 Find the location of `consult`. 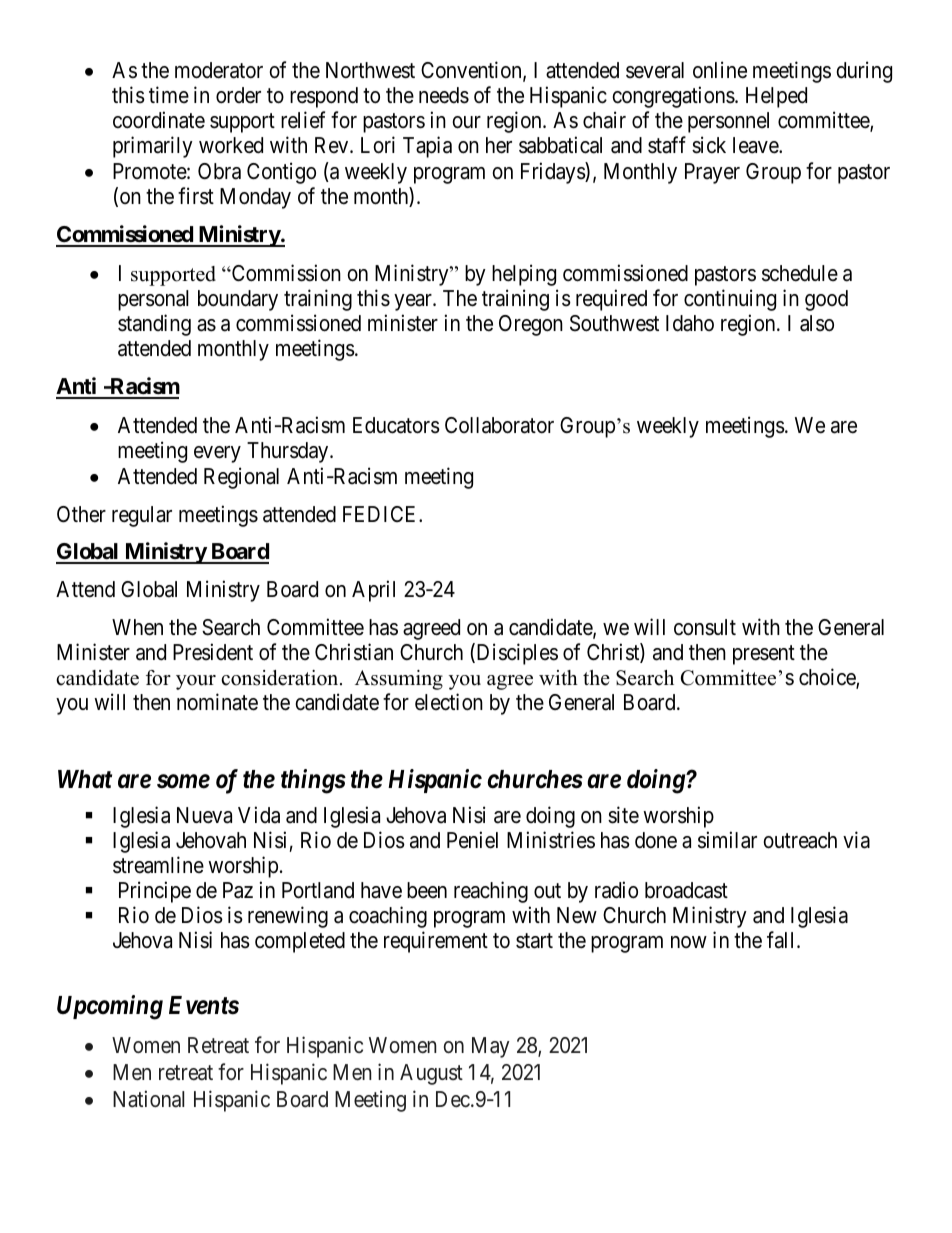

consult is located at coordinates (705, 627).
